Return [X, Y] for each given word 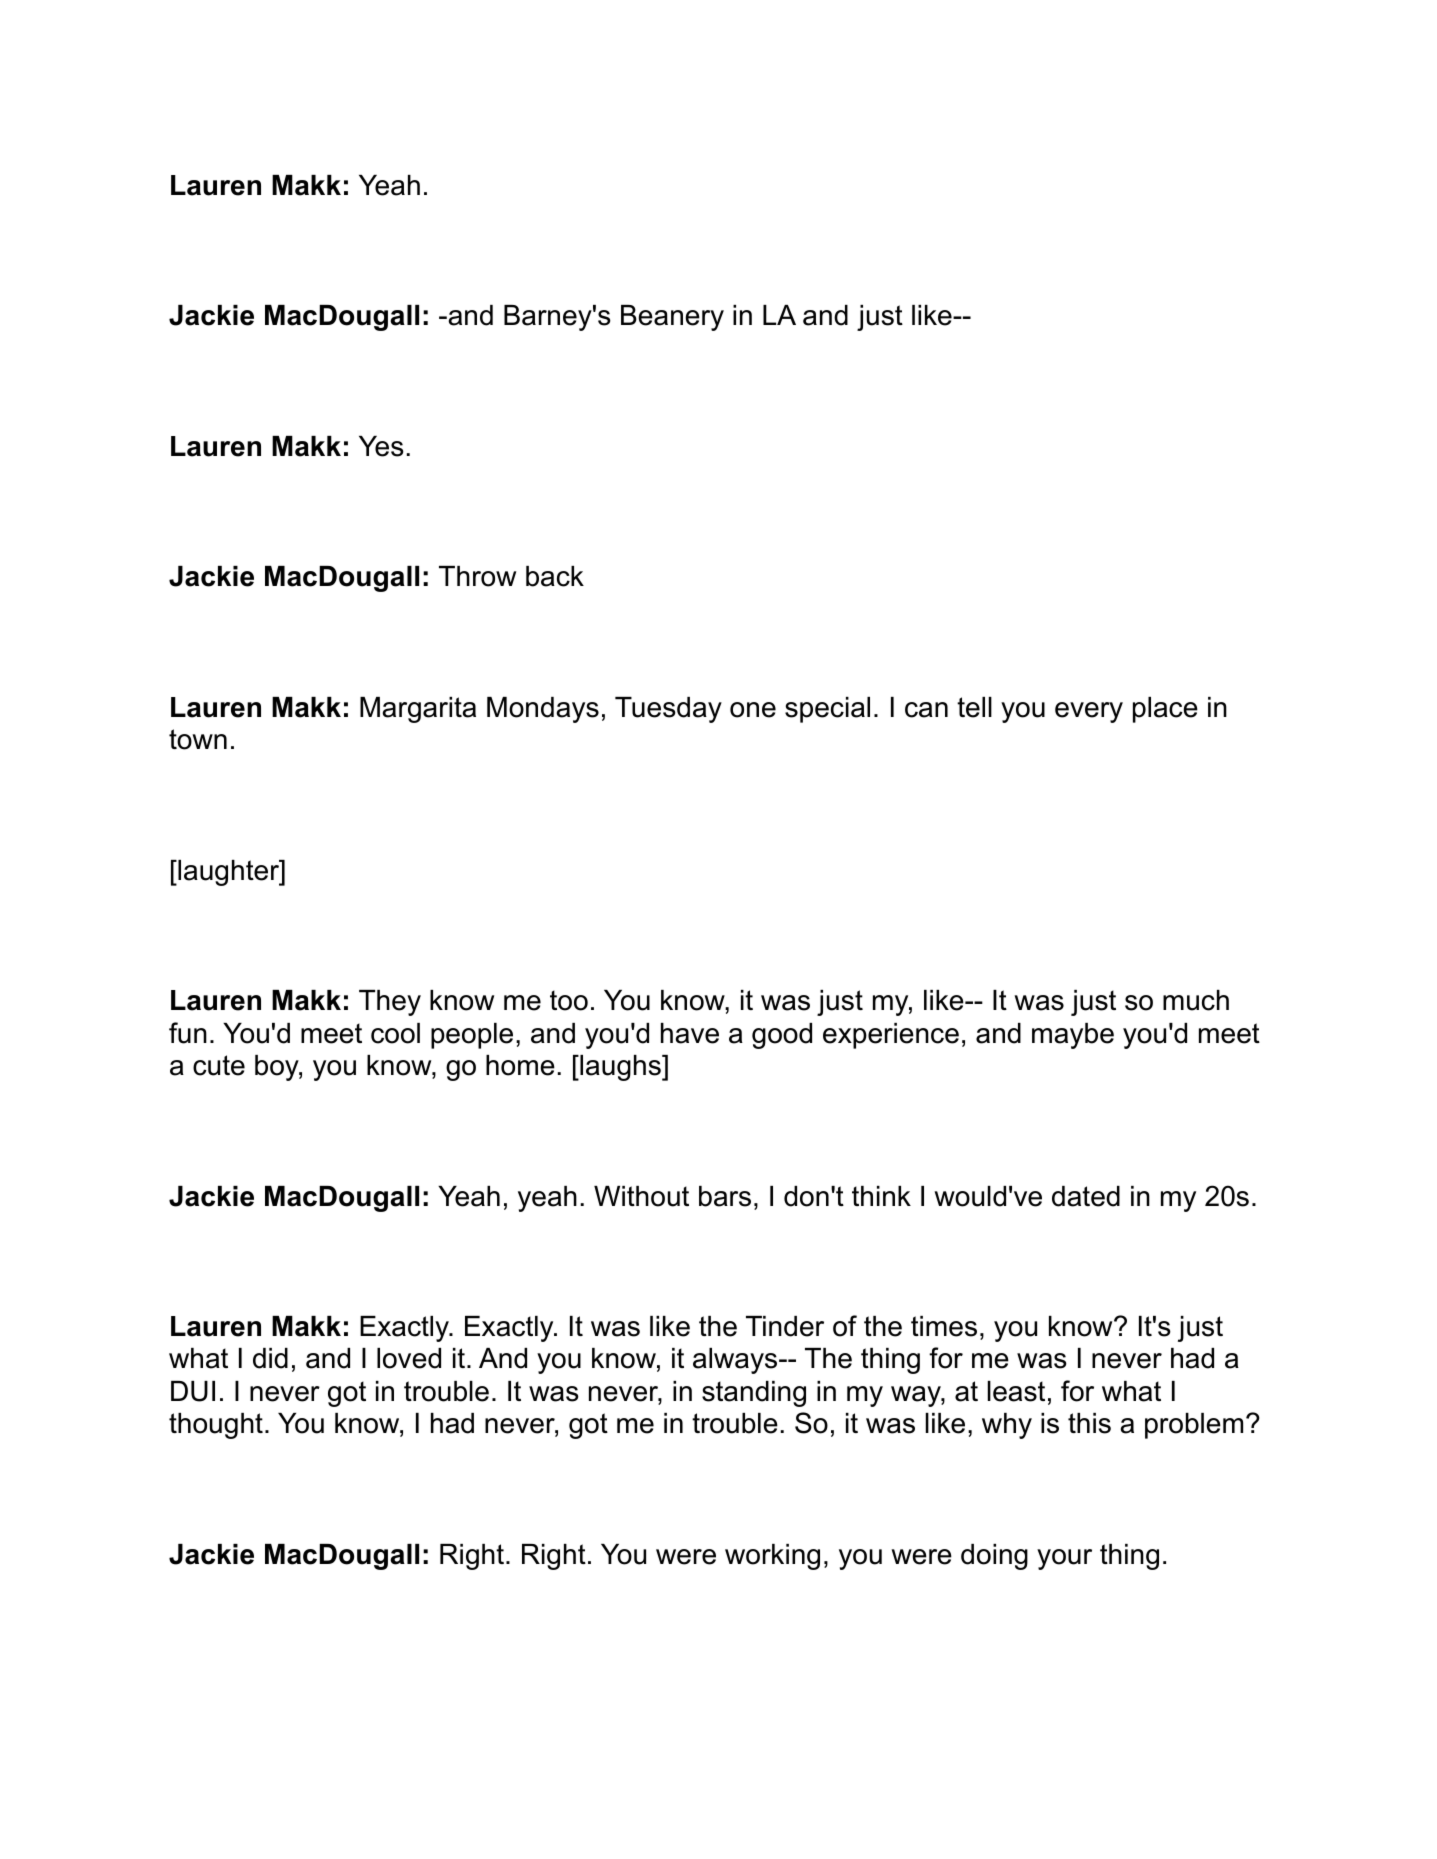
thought [216, 1426]
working [772, 1557]
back [555, 576]
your [1064, 1559]
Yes [381, 446]
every [1089, 712]
